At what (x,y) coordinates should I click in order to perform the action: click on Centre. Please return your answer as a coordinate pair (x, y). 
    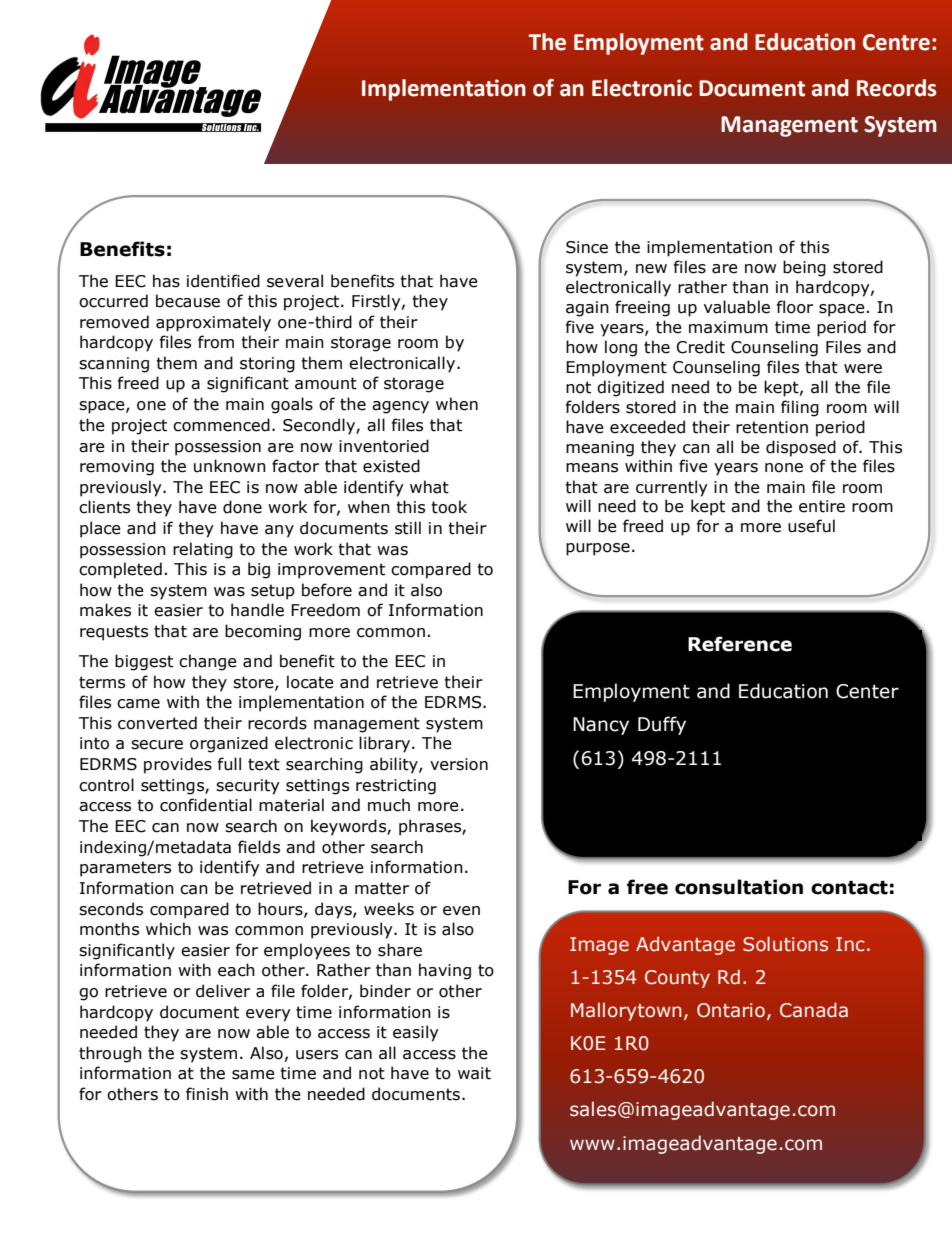
    Looking at the image, I should click on (896, 42).
